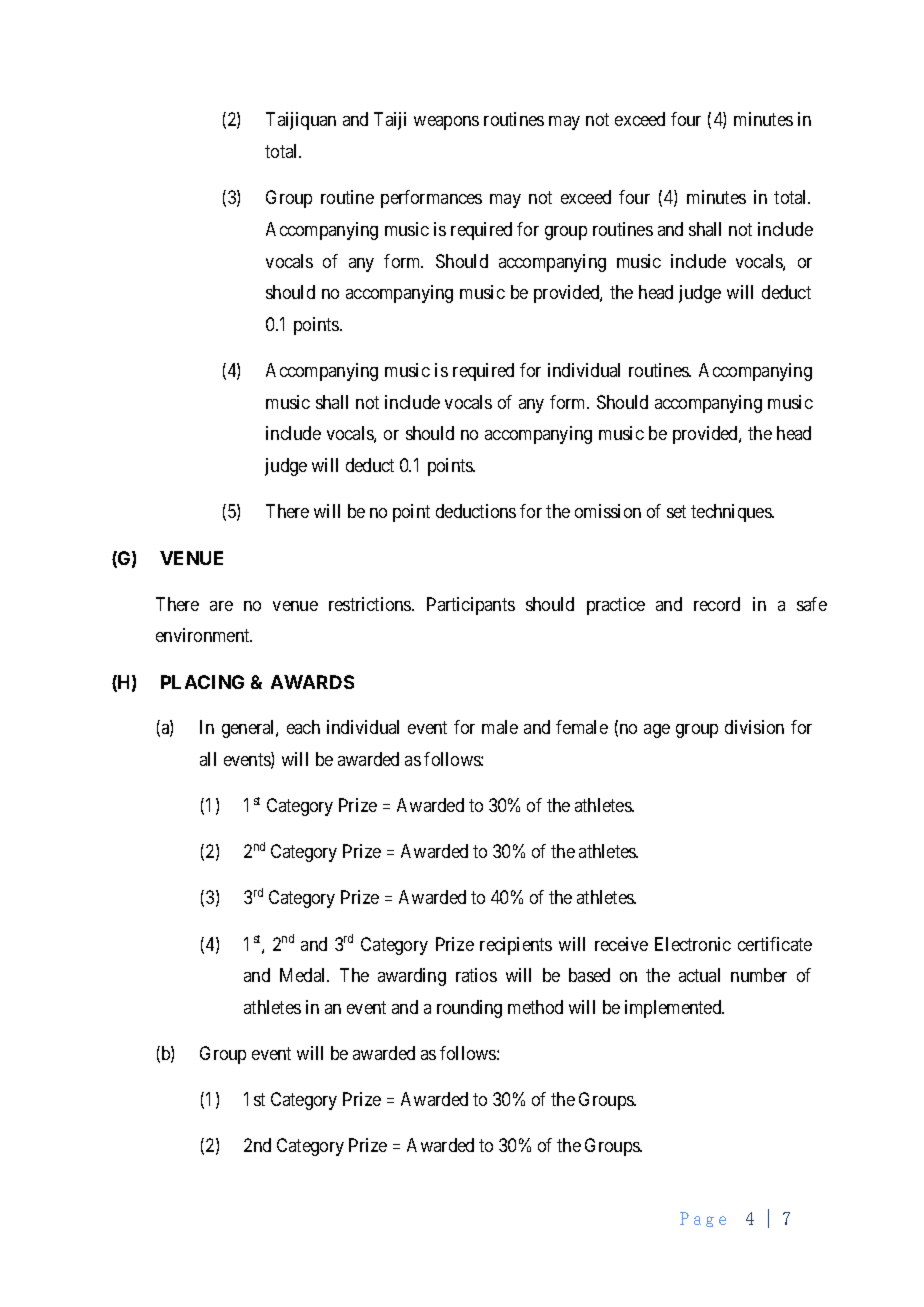 This screenshot has height=1307, width=924. Describe the element at coordinates (516, 946) in the screenshot. I see `recipients` at that location.
